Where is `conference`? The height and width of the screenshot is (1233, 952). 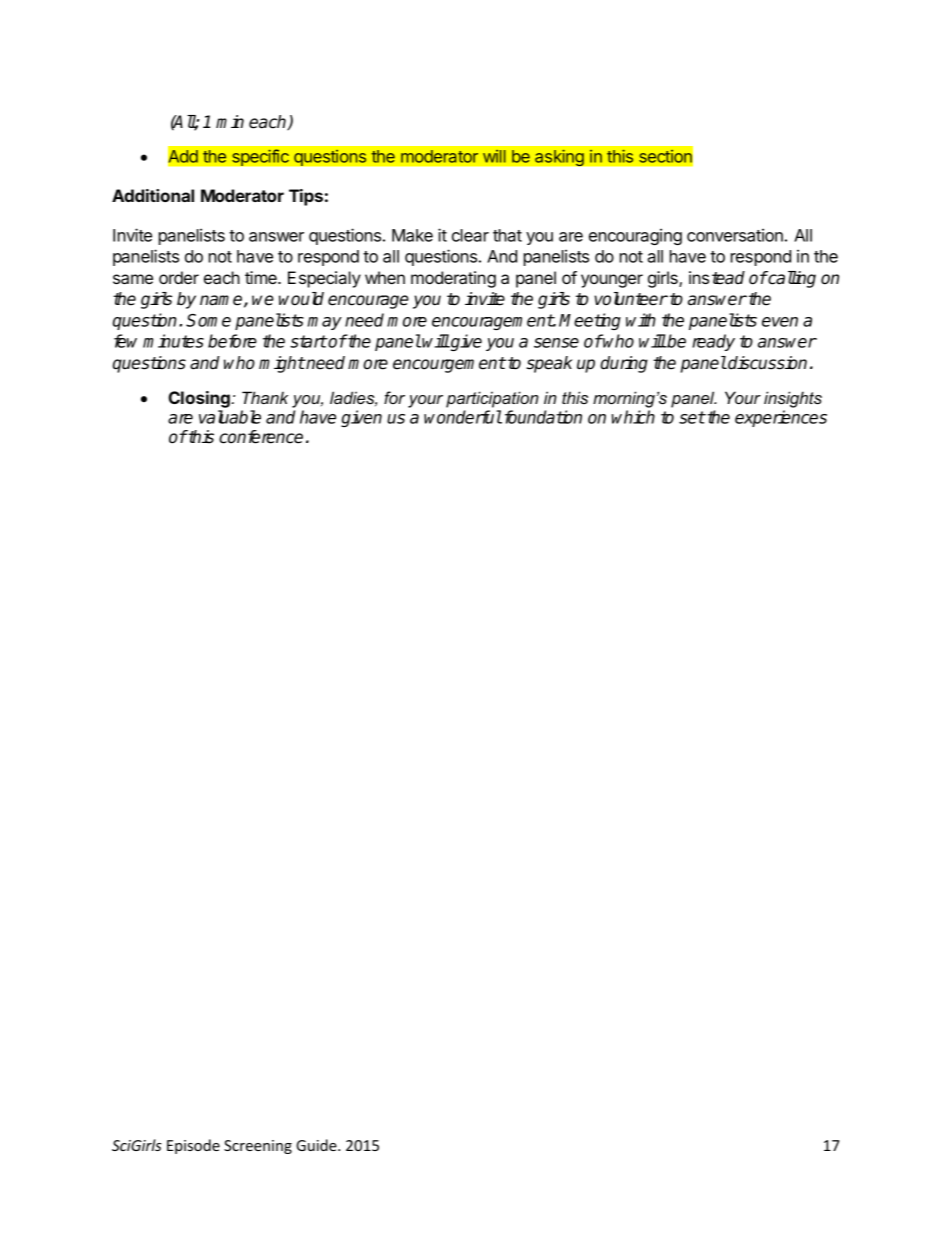
conference is located at coordinates (261, 437).
